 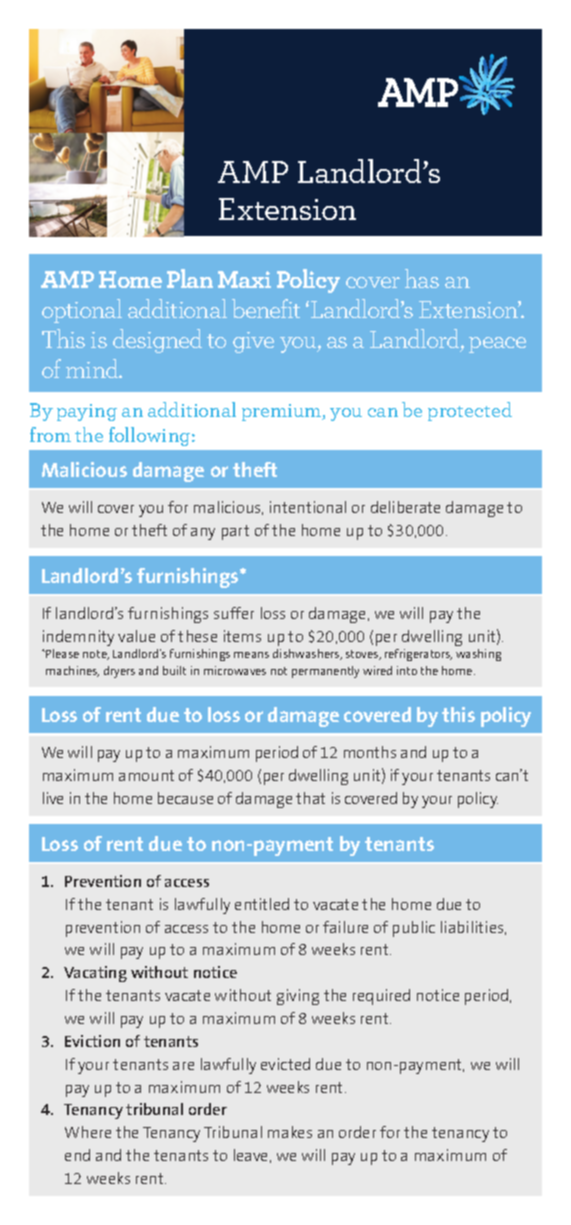 I want to click on has, so click(x=422, y=278).
